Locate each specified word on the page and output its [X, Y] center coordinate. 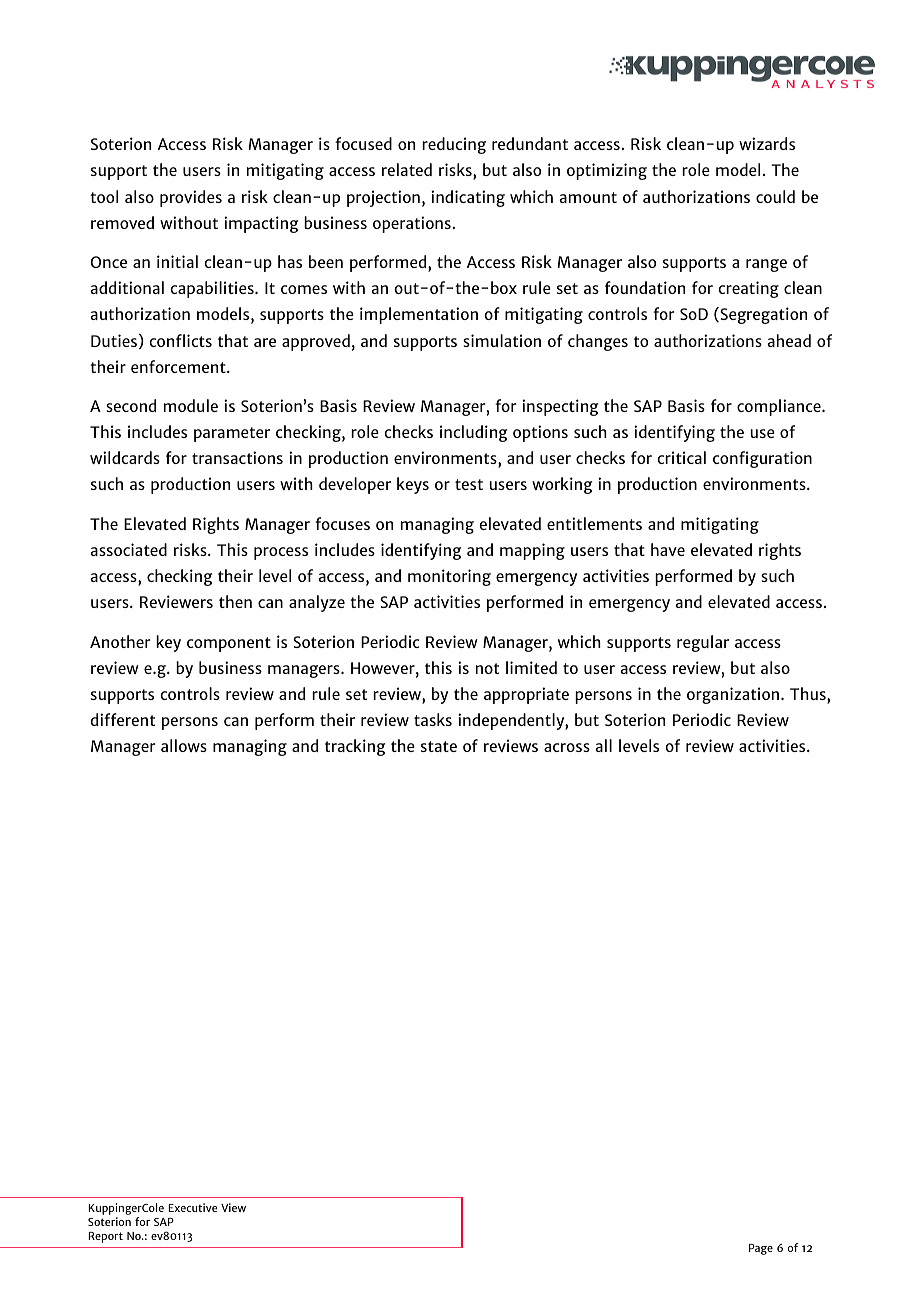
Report [105, 1237]
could [775, 196]
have [668, 549]
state [439, 746]
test [469, 484]
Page [761, 1249]
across [567, 747]
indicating [468, 198]
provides [191, 198]
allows [184, 745]
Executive [192, 1207]
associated [128, 549]
